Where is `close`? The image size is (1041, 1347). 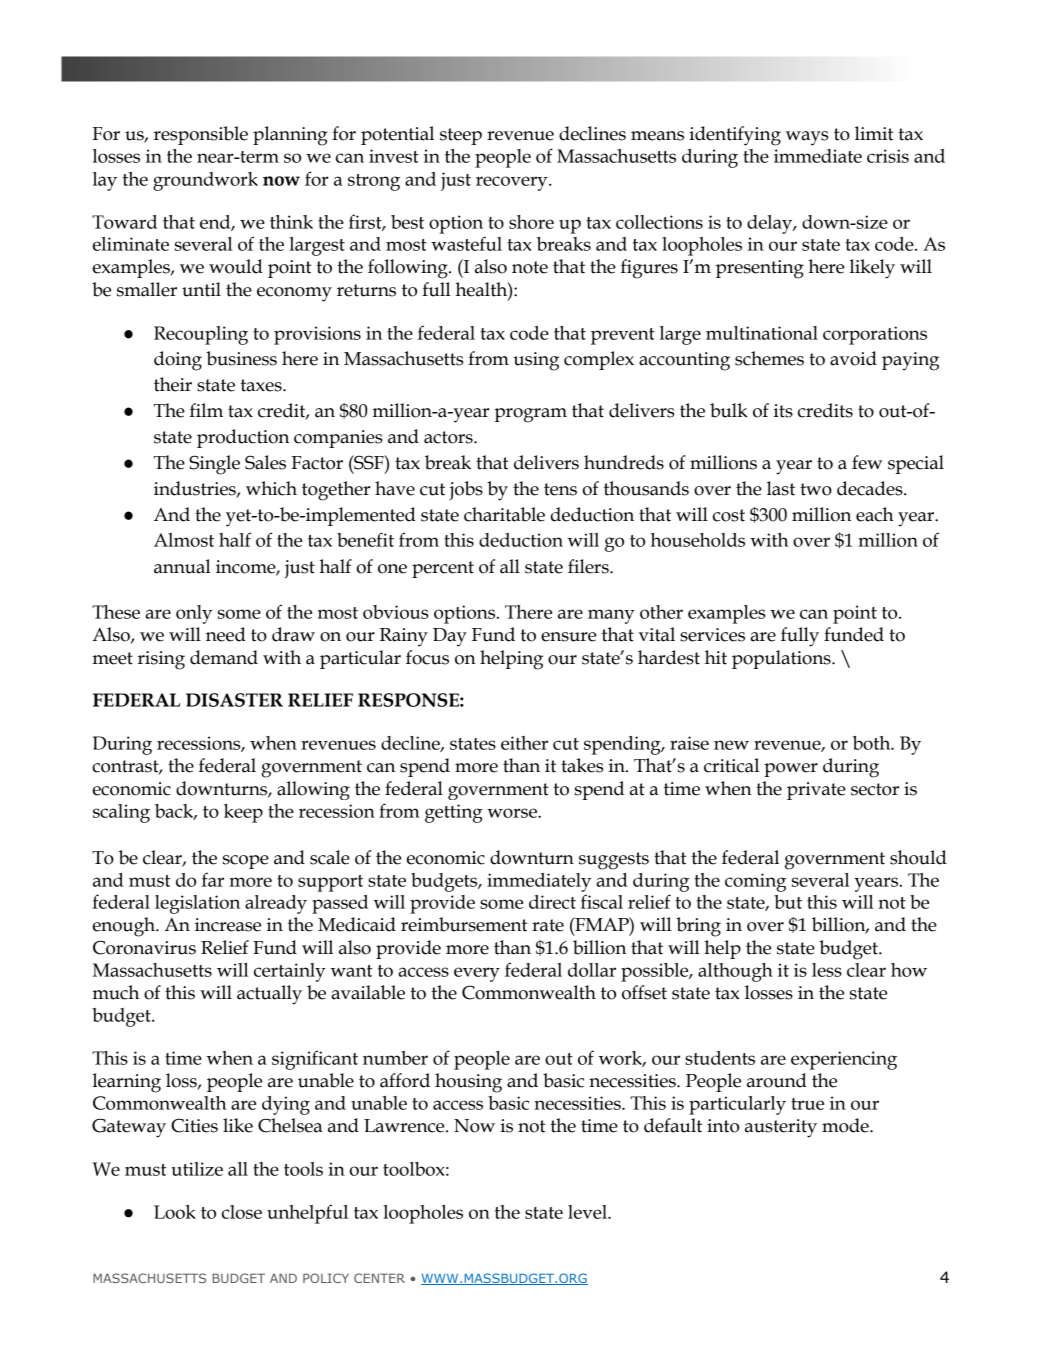 close is located at coordinates (242, 1212).
